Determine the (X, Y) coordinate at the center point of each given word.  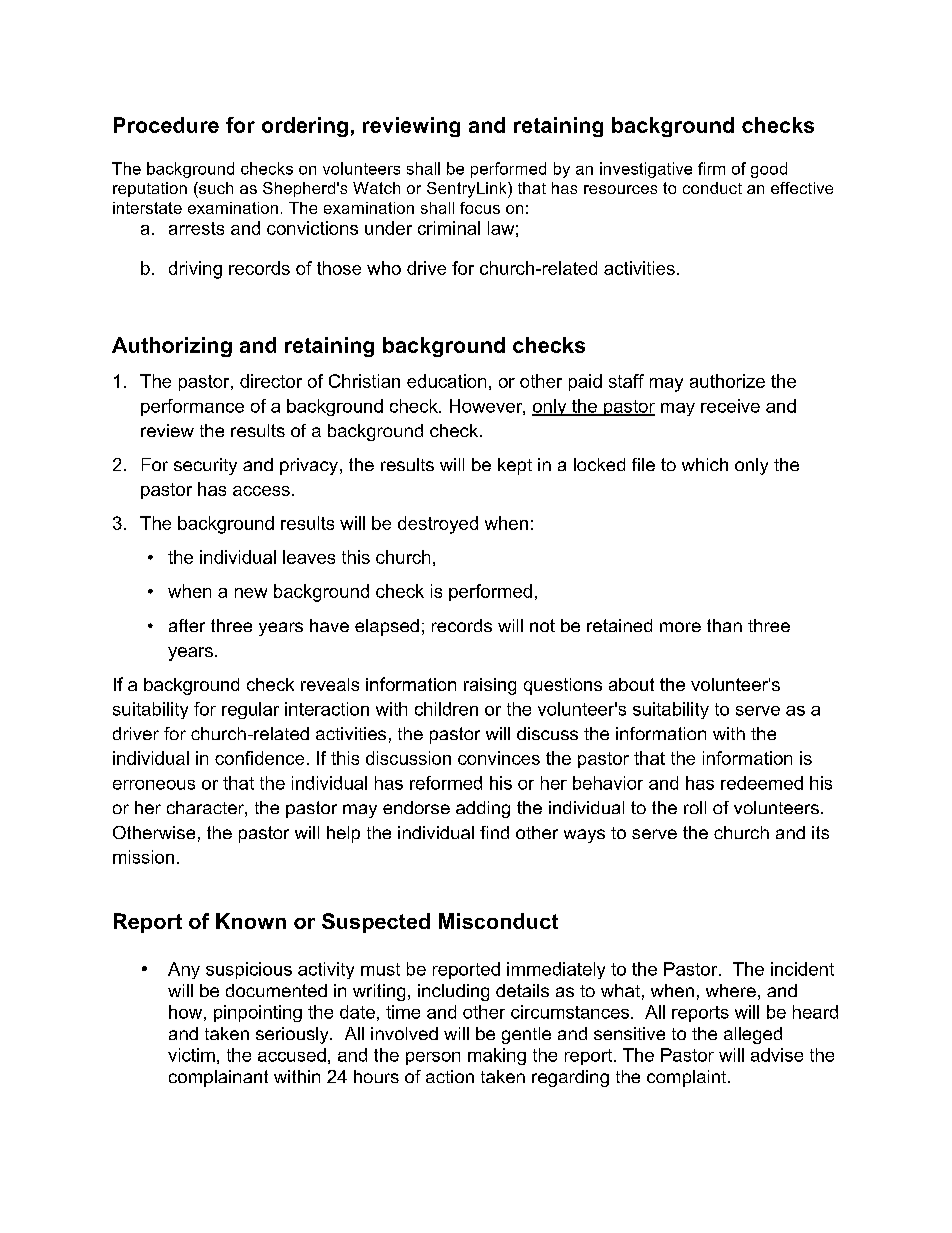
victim (191, 1055)
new (251, 593)
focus (480, 208)
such (215, 188)
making (497, 1056)
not (542, 625)
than (724, 625)
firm (711, 168)
